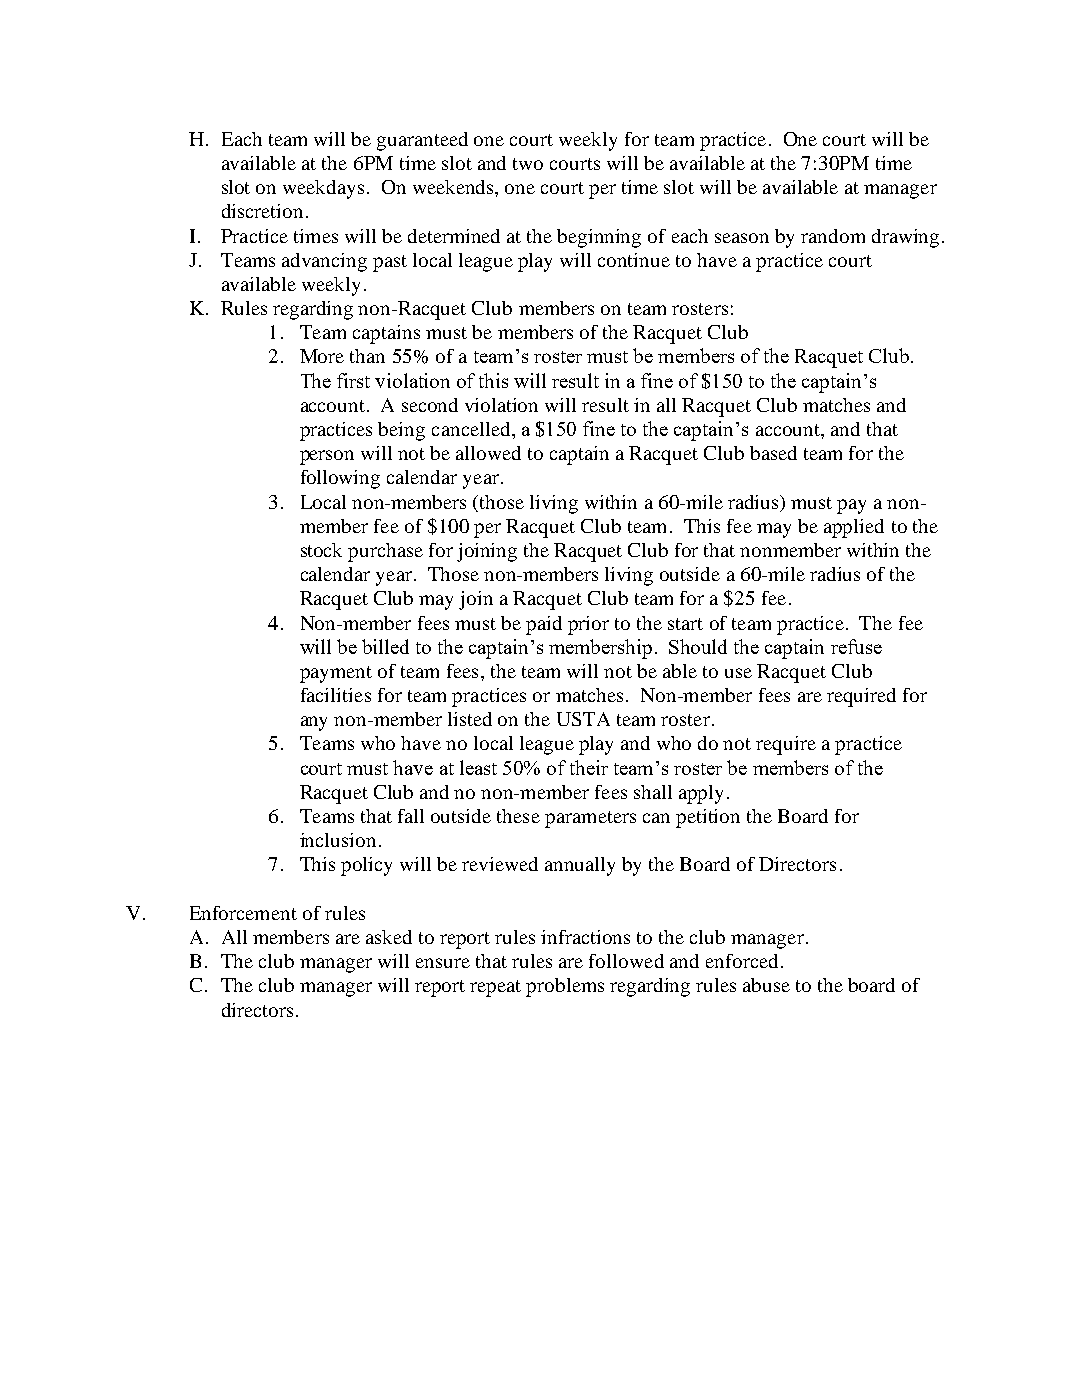 The width and height of the screenshot is (1072, 1388). What do you see at coordinates (322, 356) in the screenshot?
I see `More` at bounding box center [322, 356].
